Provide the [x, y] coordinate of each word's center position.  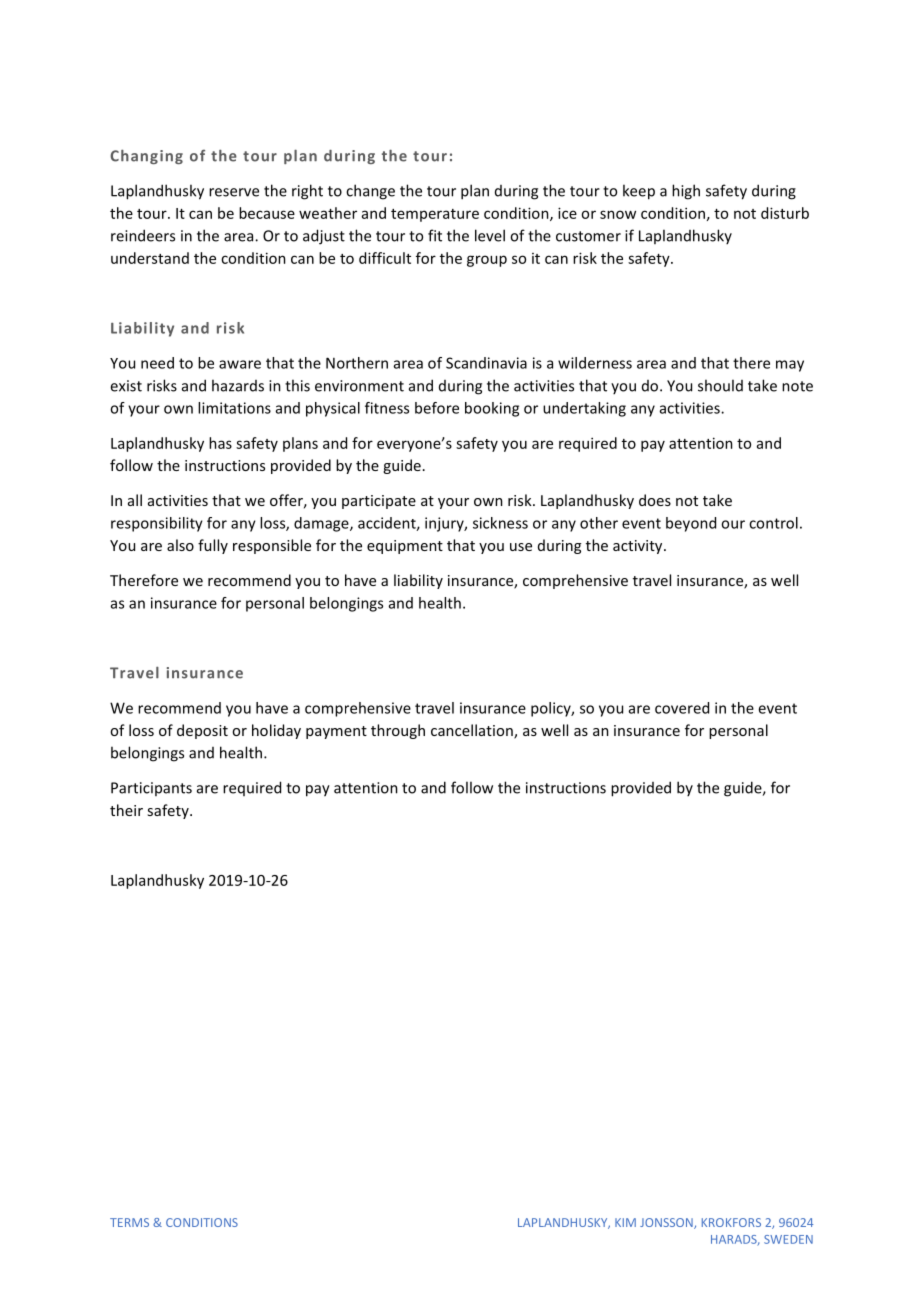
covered [682, 708]
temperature [435, 215]
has [220, 443]
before [437, 408]
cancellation [473, 731]
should [720, 385]
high [686, 192]
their [126, 810]
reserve [234, 192]
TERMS [129, 1222]
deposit [202, 731]
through [398, 731]
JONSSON [667, 1223]
